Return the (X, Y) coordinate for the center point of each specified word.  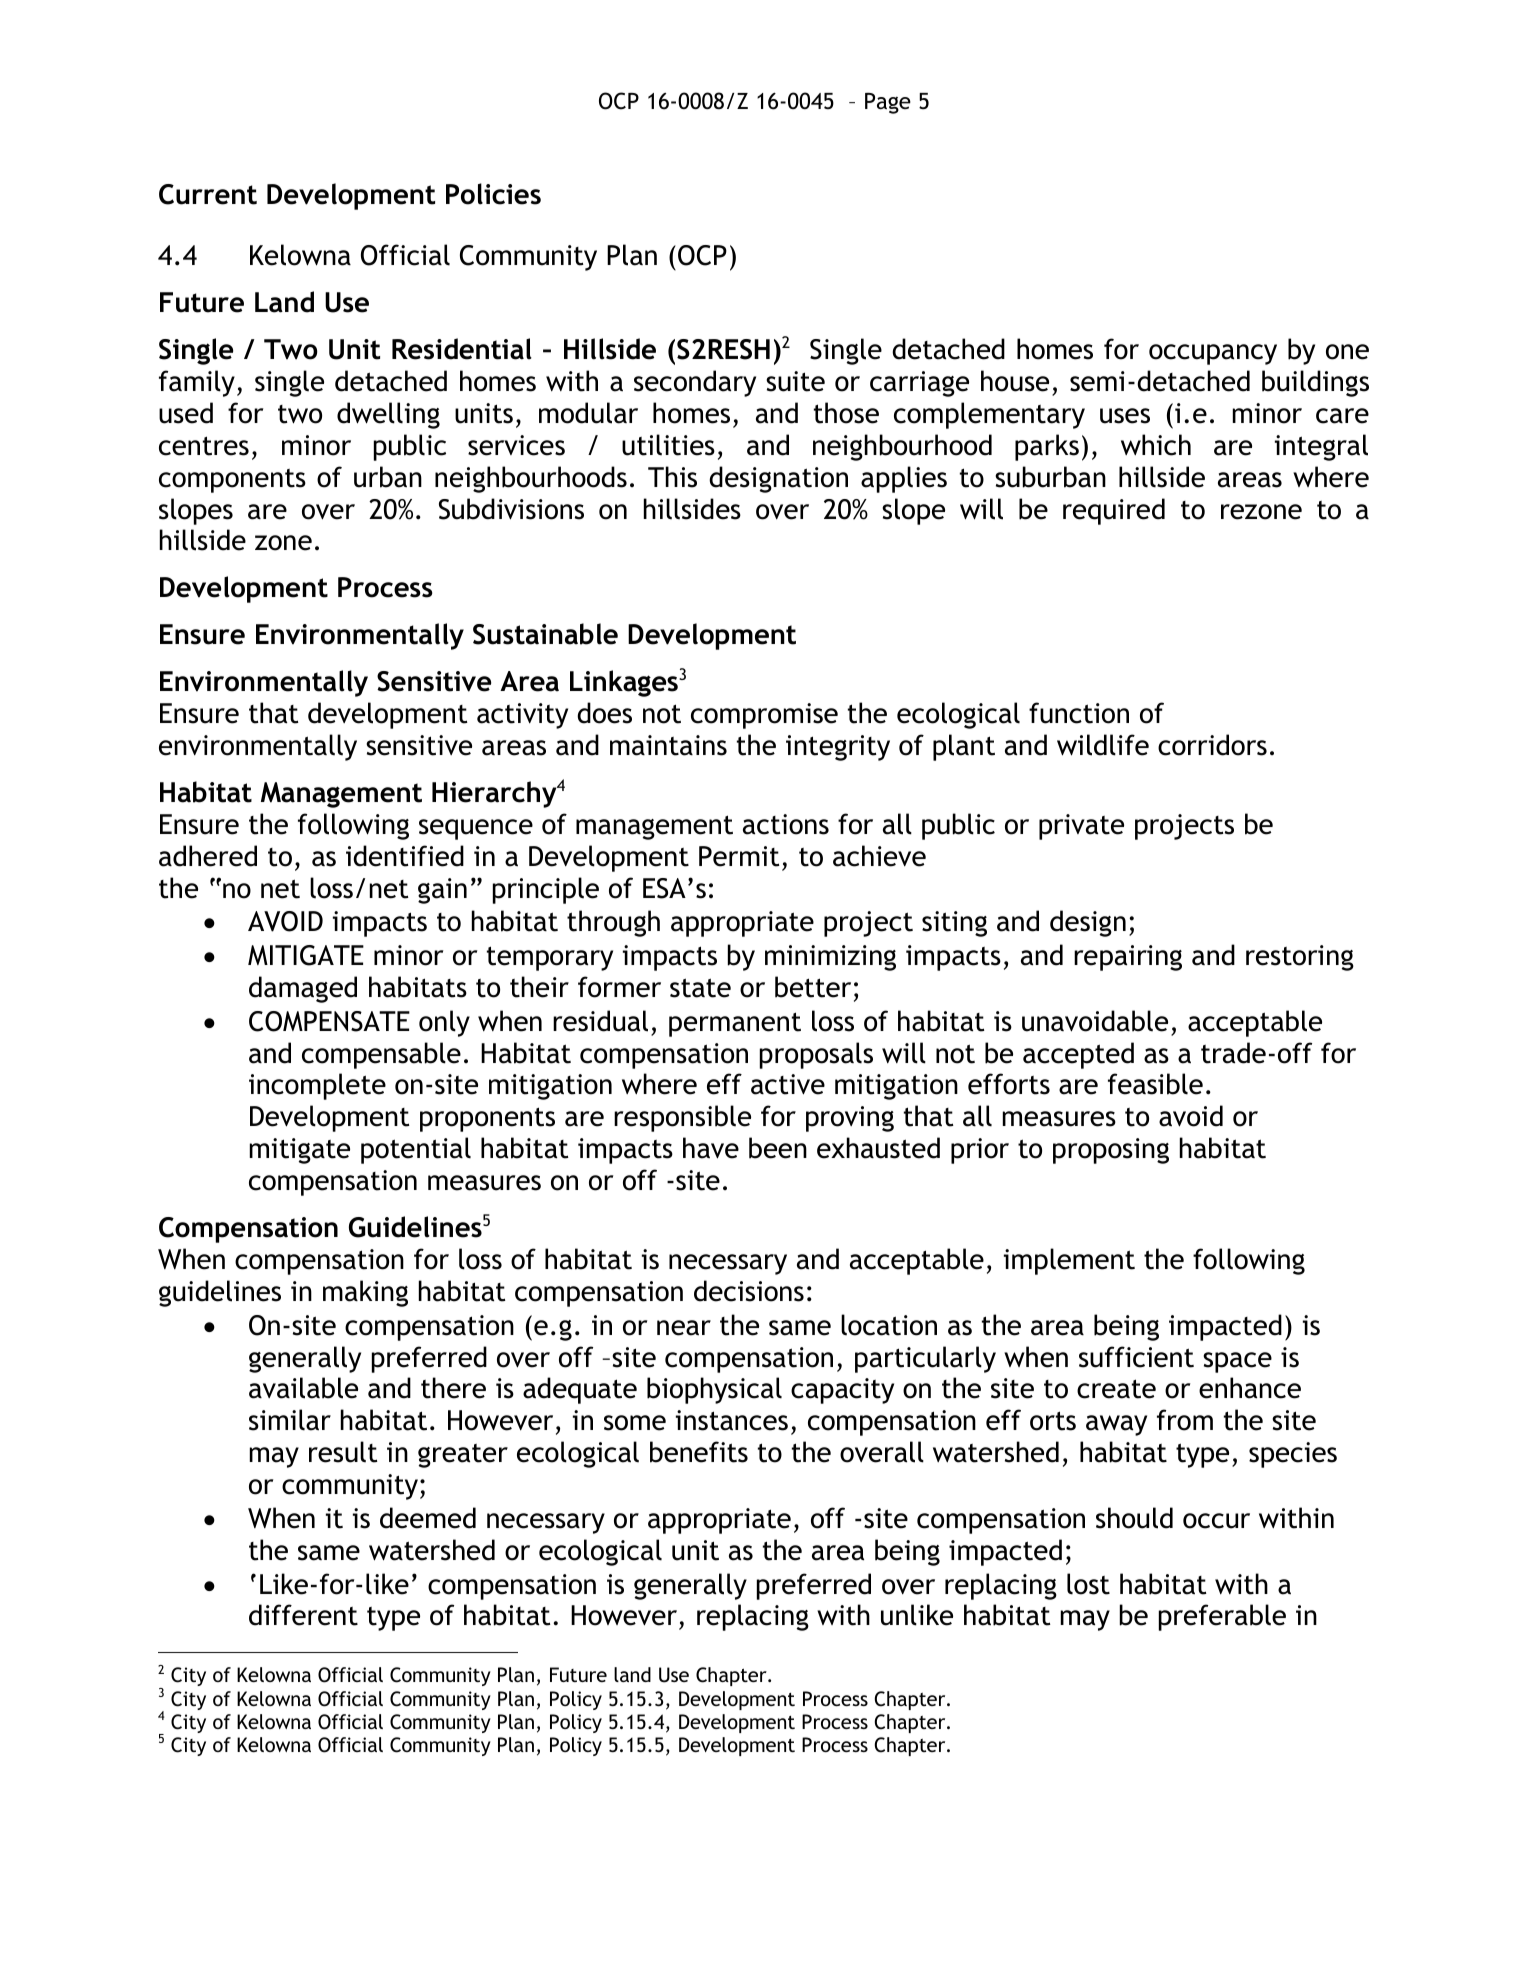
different (303, 1615)
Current (208, 194)
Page (888, 103)
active (788, 1084)
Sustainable (545, 634)
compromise (764, 716)
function (1079, 713)
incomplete (317, 1086)
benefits (699, 1452)
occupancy (1213, 354)
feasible (1155, 1084)
